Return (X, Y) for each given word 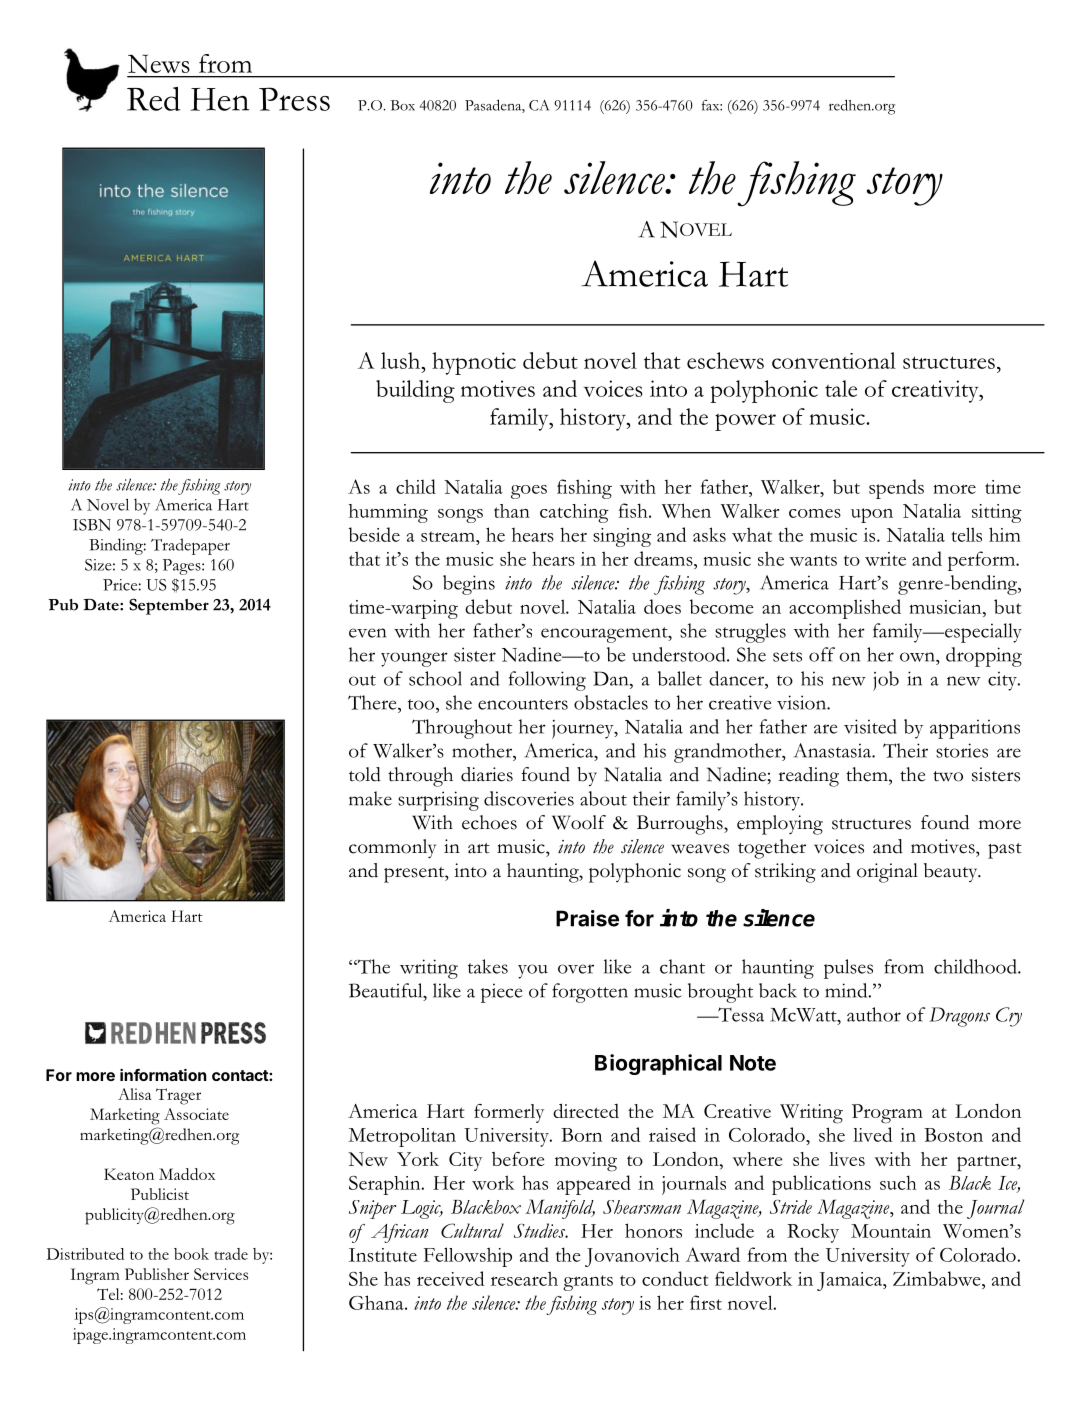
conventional (834, 360)
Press (294, 99)
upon (872, 515)
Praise (587, 918)
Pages (183, 567)
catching (574, 513)
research (524, 1278)
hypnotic (474, 363)
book (191, 1254)
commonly (392, 848)
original (887, 873)
